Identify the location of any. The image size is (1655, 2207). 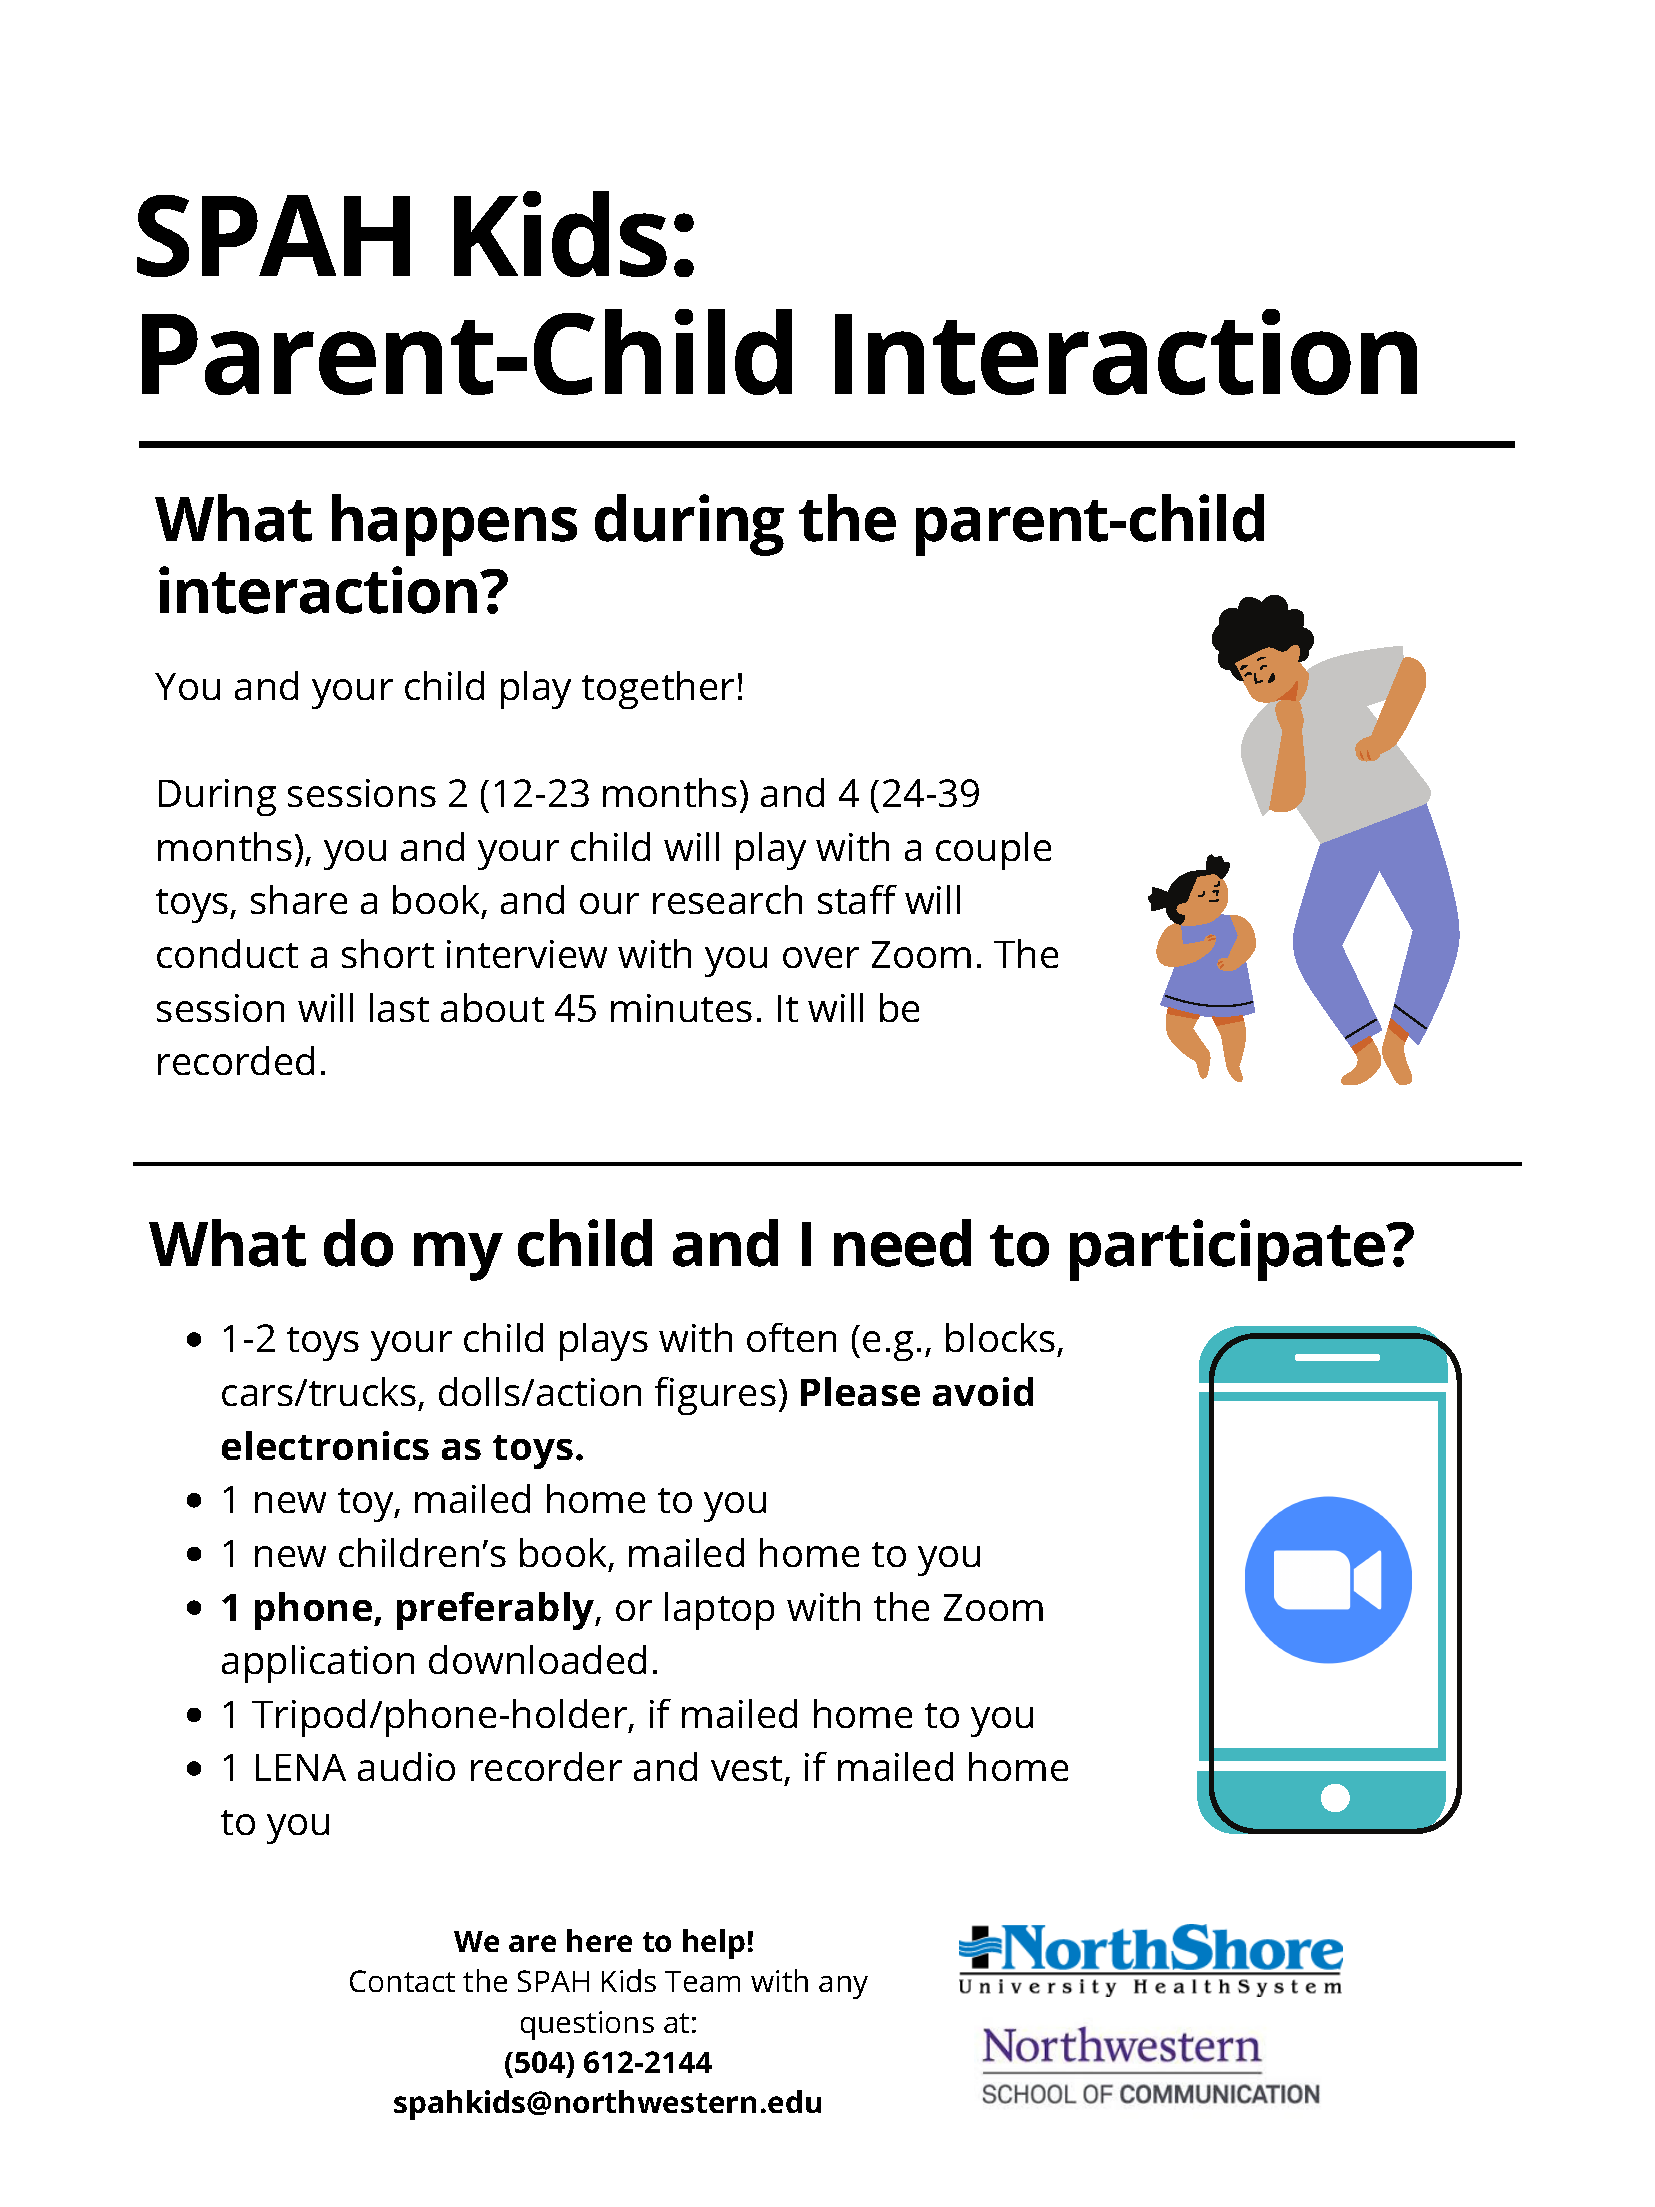
(843, 1987).
